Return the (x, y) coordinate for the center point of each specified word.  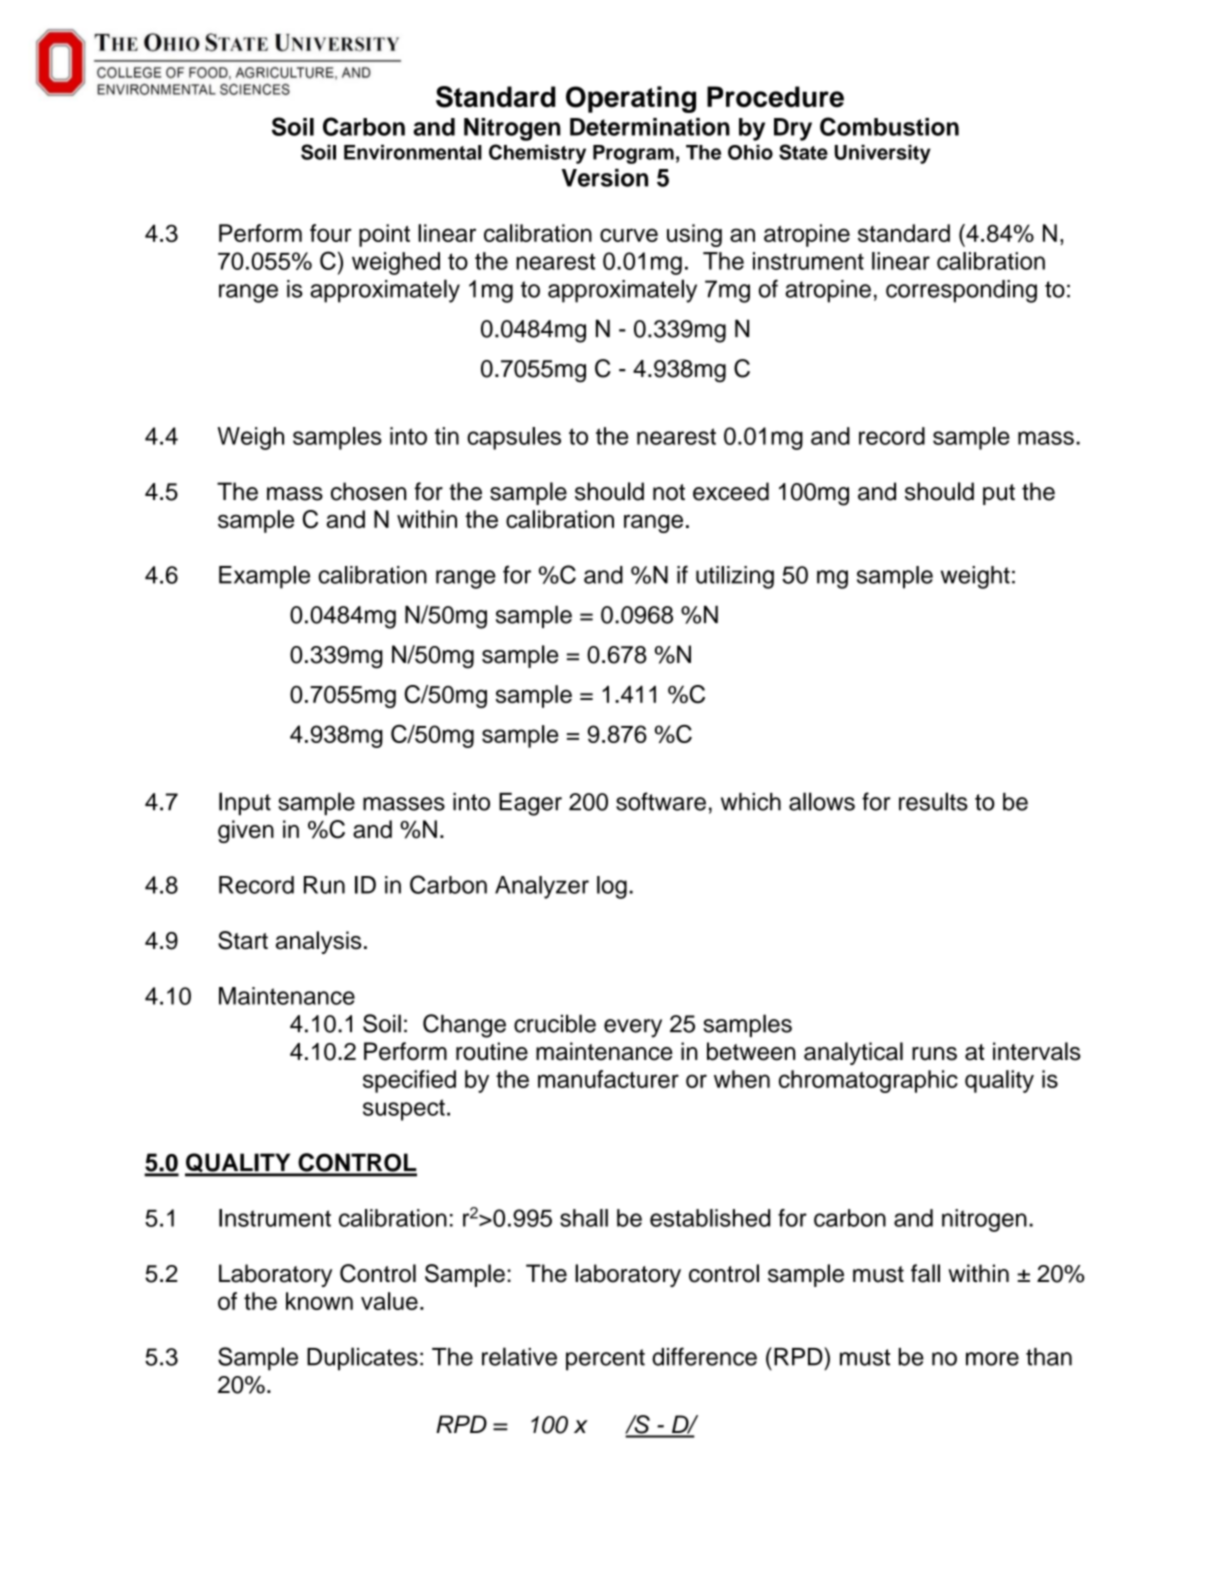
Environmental (413, 152)
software (661, 801)
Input (245, 803)
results (933, 801)
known (319, 1301)
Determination (650, 127)
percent (605, 1360)
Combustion (889, 126)
